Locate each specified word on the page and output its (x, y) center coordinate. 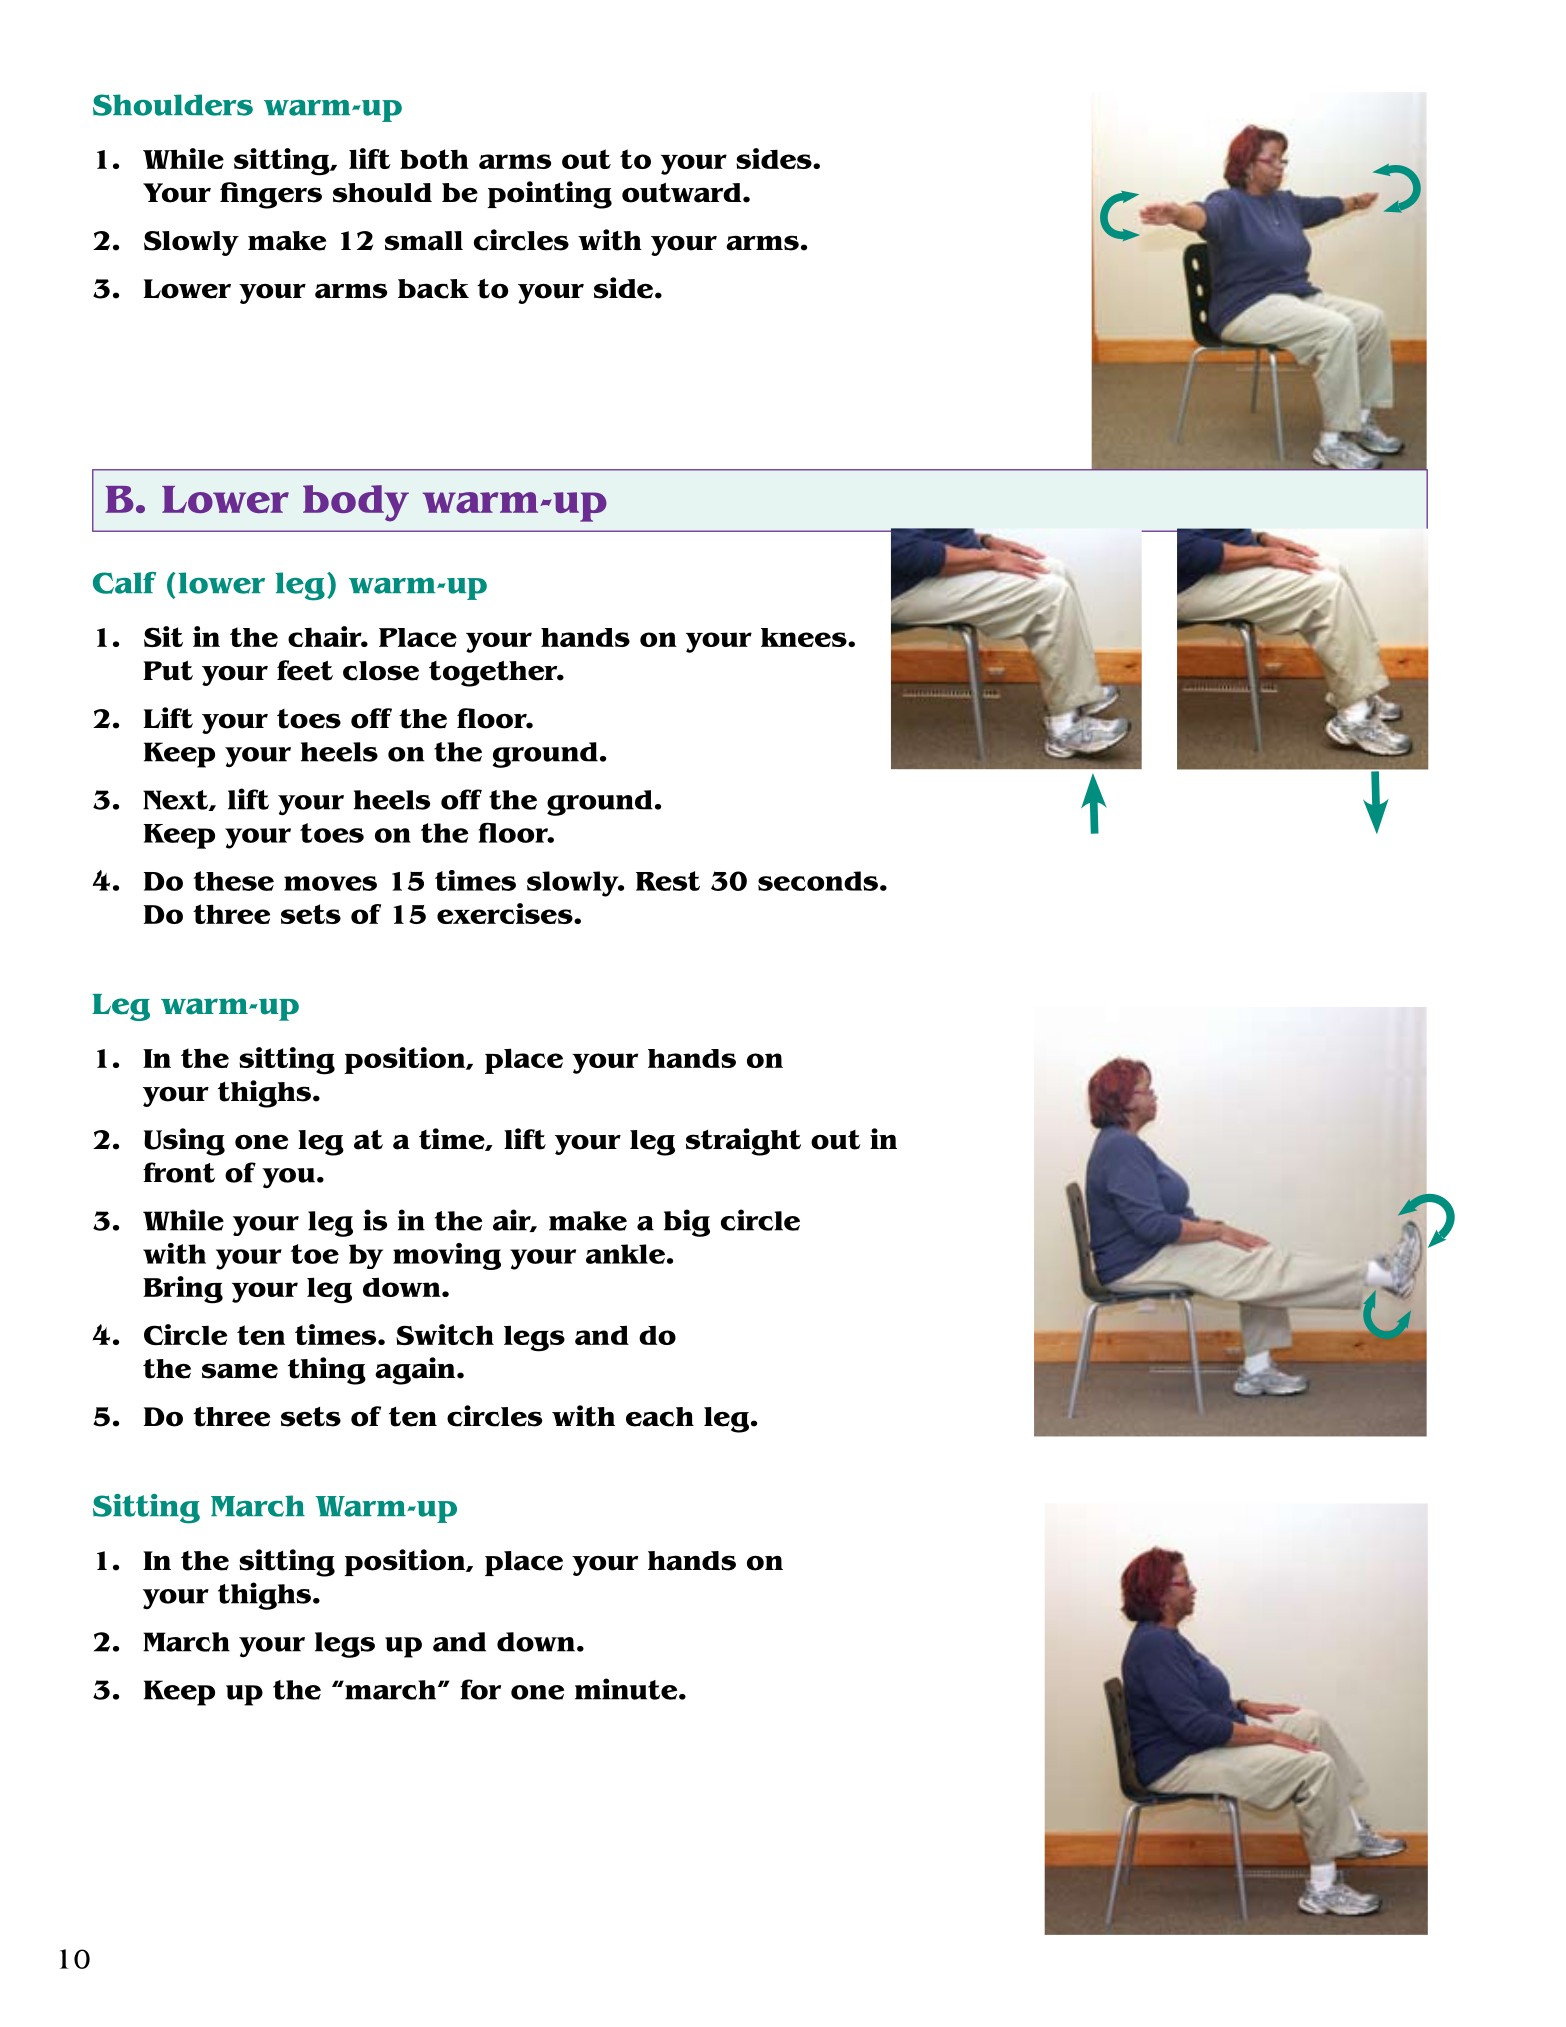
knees (805, 637)
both (434, 159)
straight (743, 1142)
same (240, 1371)
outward (683, 192)
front (179, 1172)
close (381, 671)
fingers (271, 195)
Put (168, 670)
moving (447, 1256)
